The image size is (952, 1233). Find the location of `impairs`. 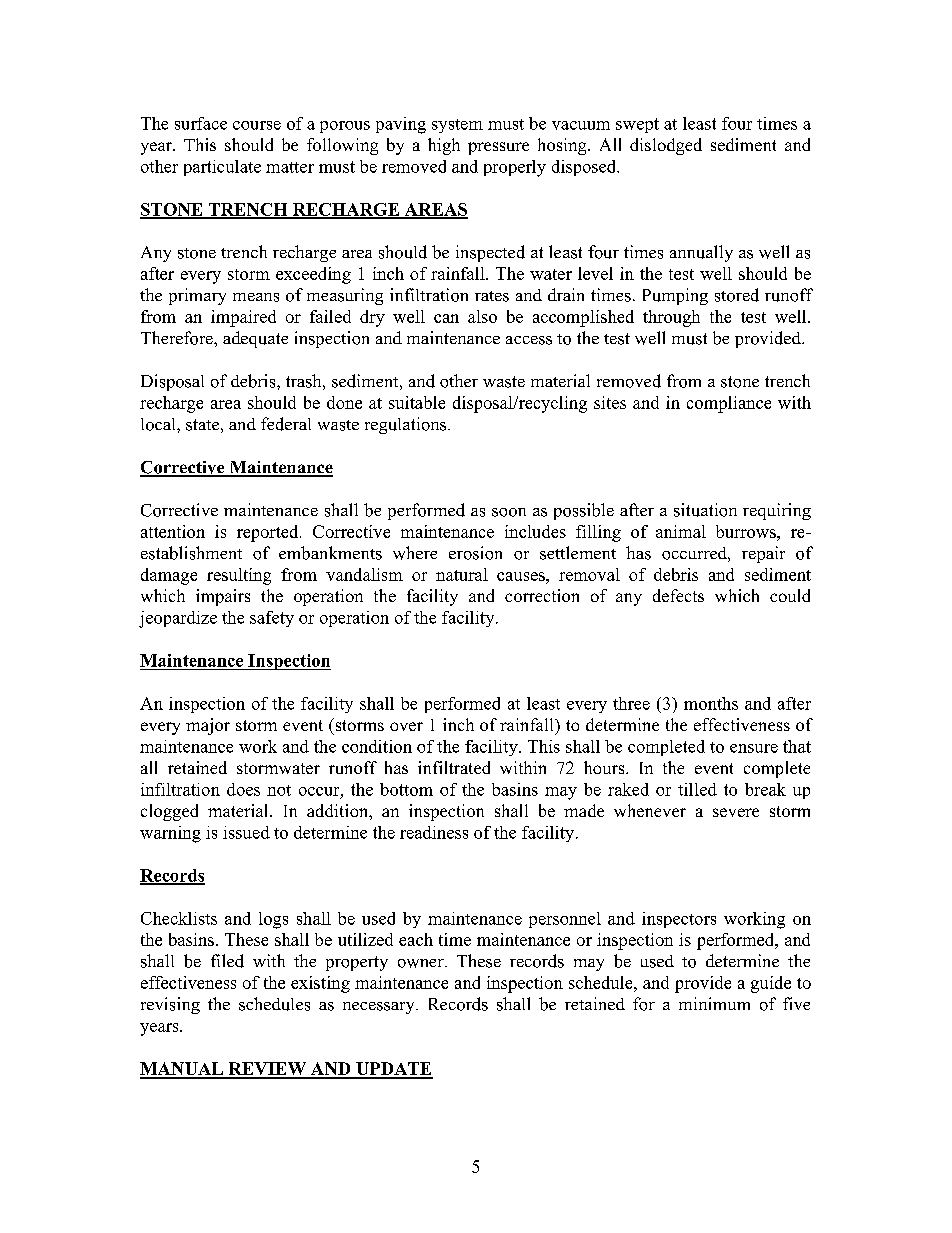

impairs is located at coordinates (223, 597).
